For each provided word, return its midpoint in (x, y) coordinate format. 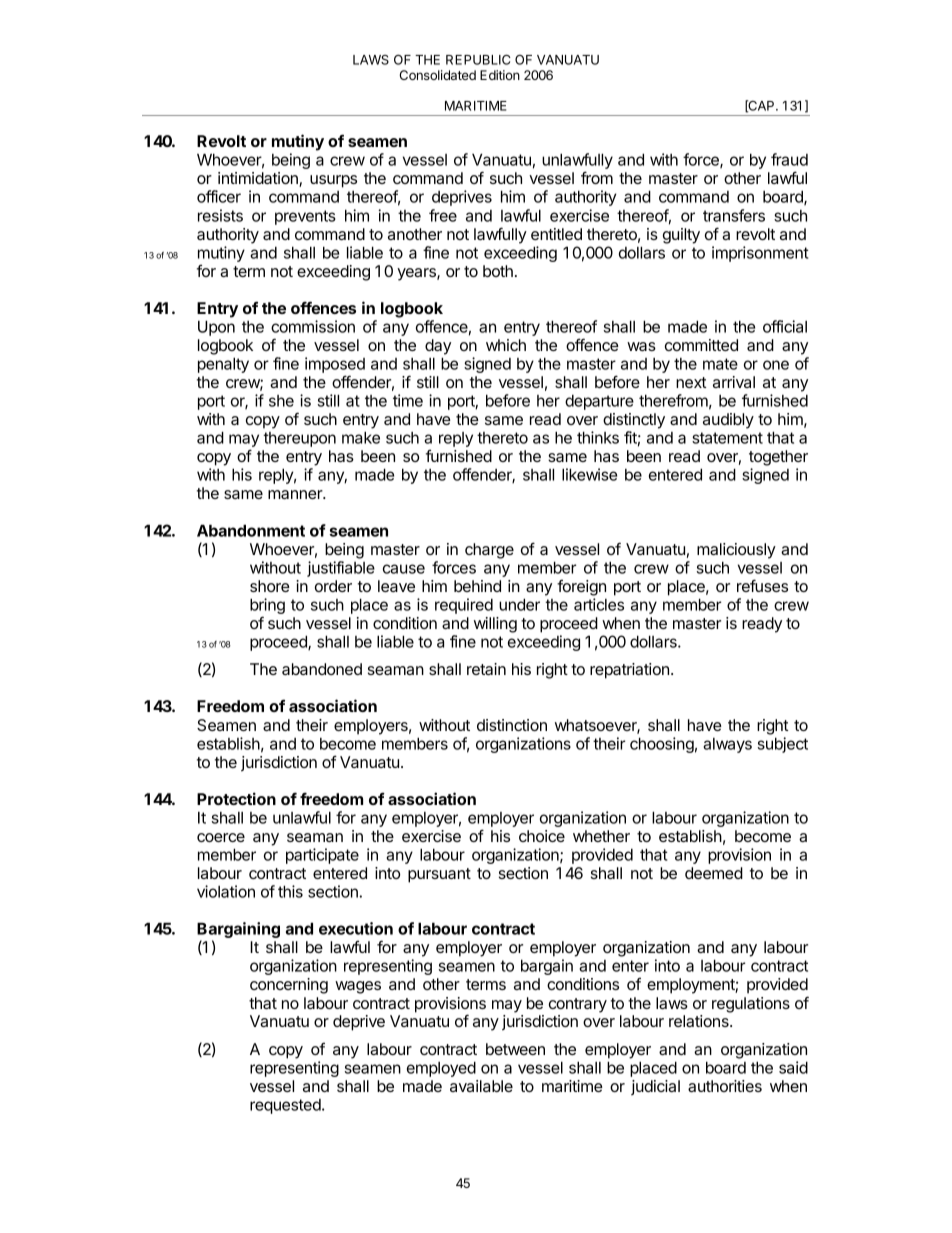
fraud (789, 159)
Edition (500, 75)
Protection (236, 798)
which (506, 345)
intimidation (259, 179)
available (481, 1086)
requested (286, 1106)
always (727, 745)
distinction (512, 725)
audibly (728, 421)
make (361, 437)
